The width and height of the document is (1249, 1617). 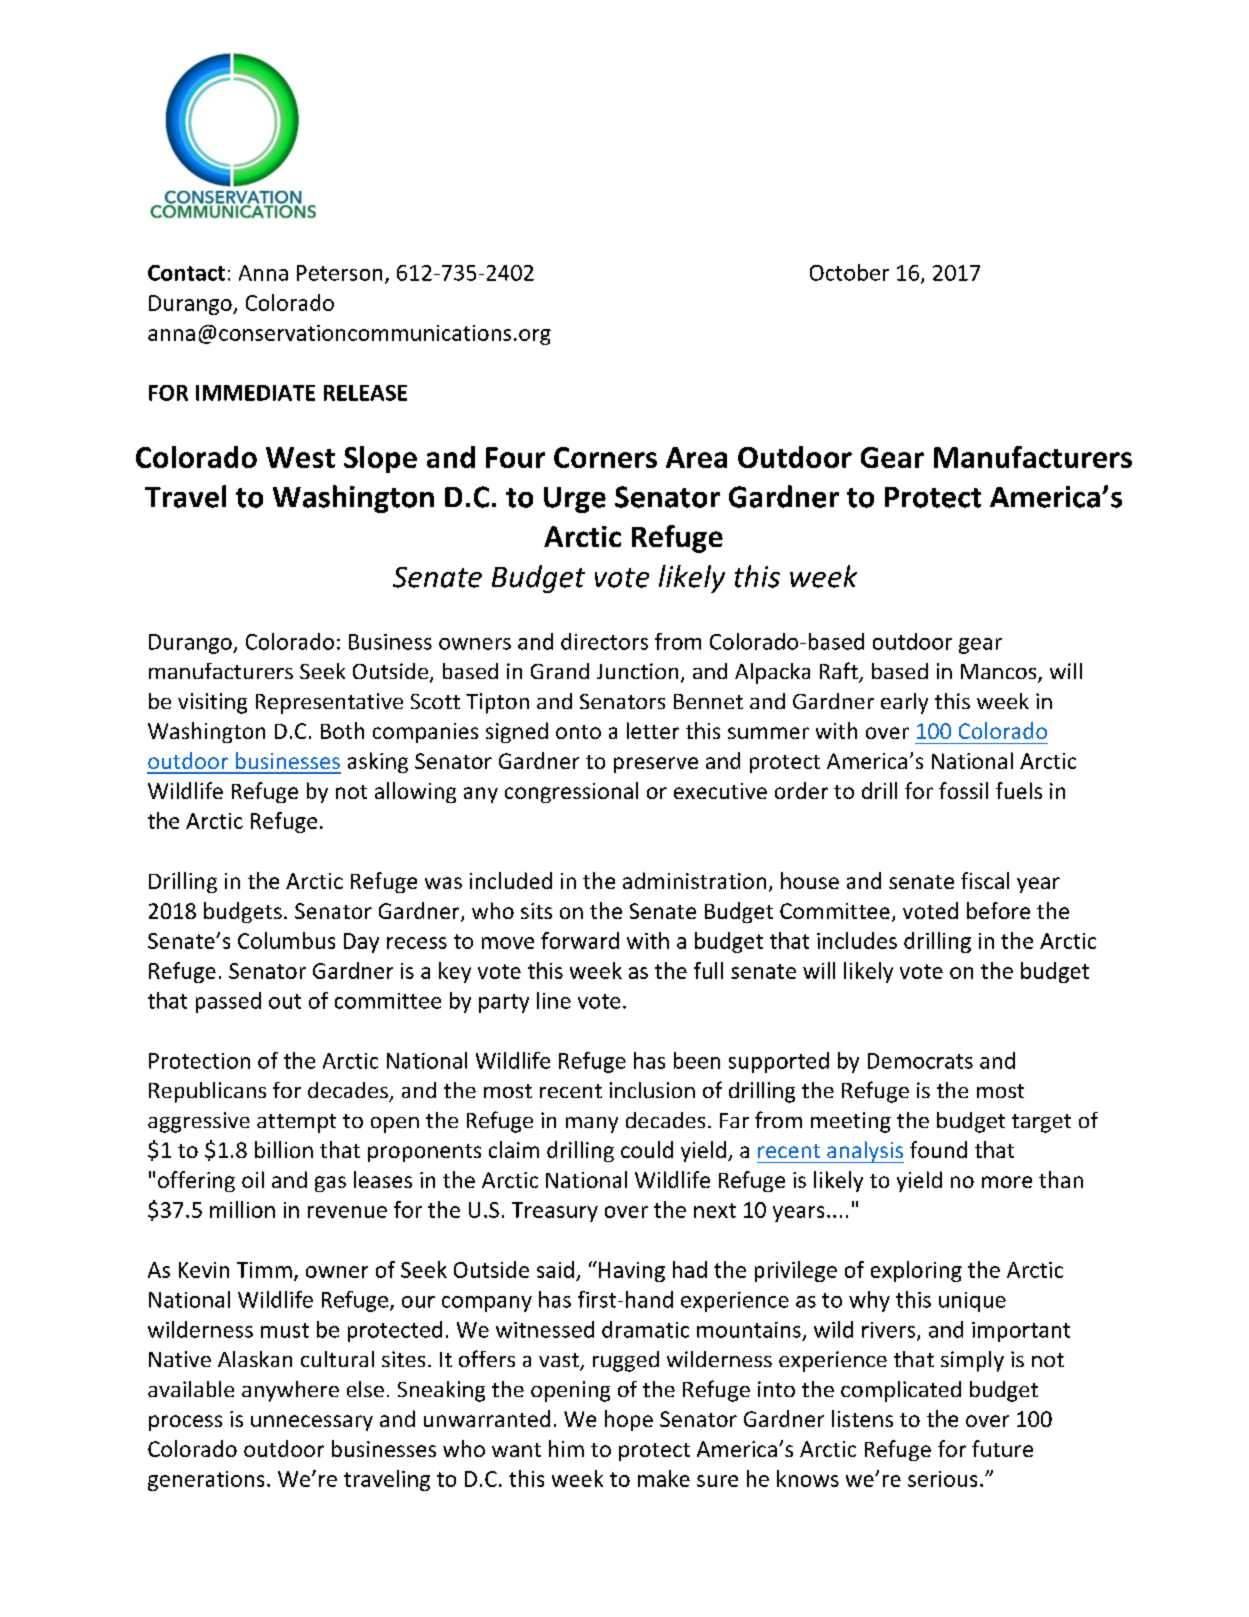 I want to click on unnecessary, so click(x=312, y=1423).
